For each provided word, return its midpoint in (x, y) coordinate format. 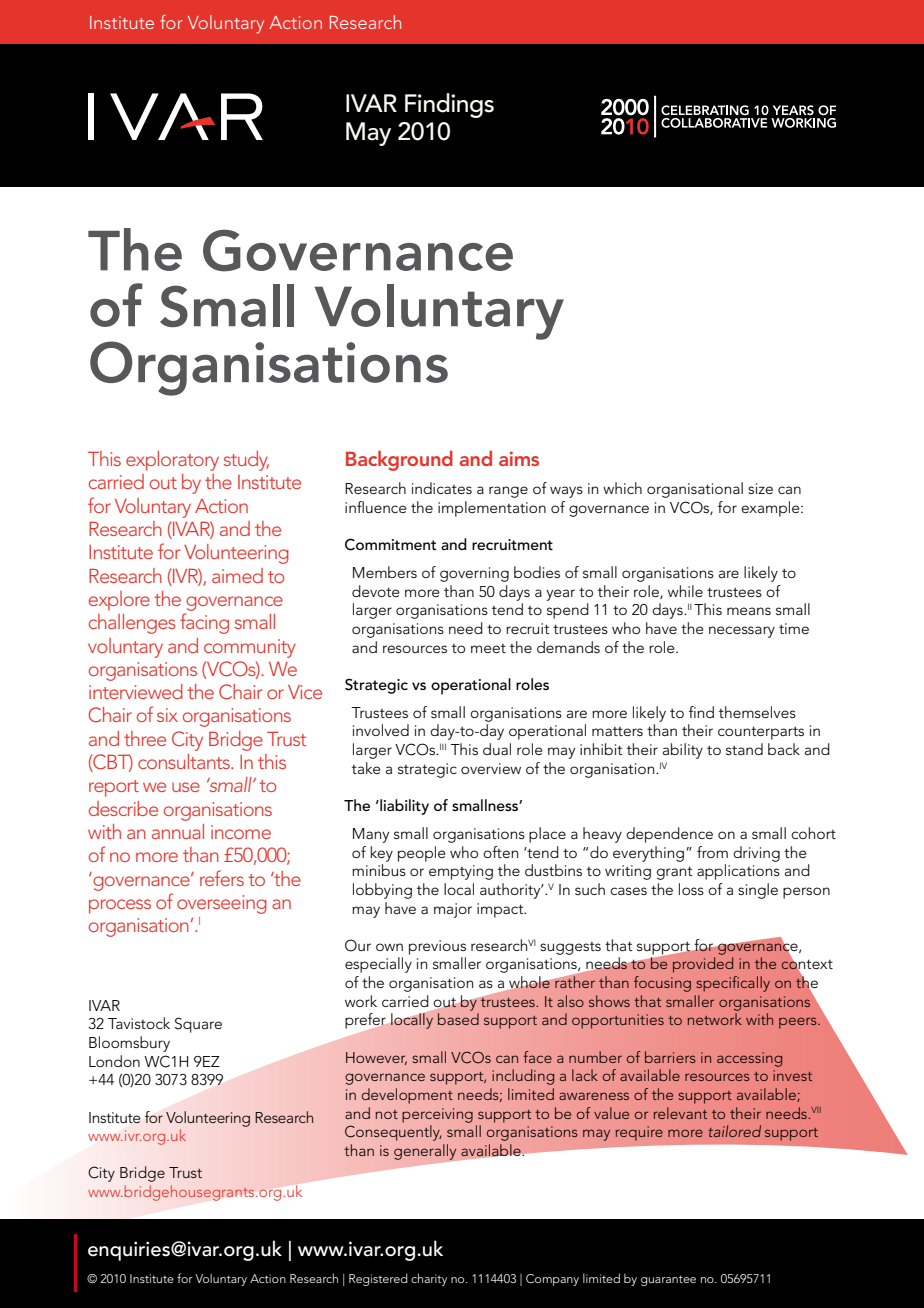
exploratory (172, 461)
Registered (378, 1279)
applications (738, 872)
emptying (461, 872)
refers (222, 878)
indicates (442, 488)
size (760, 488)
